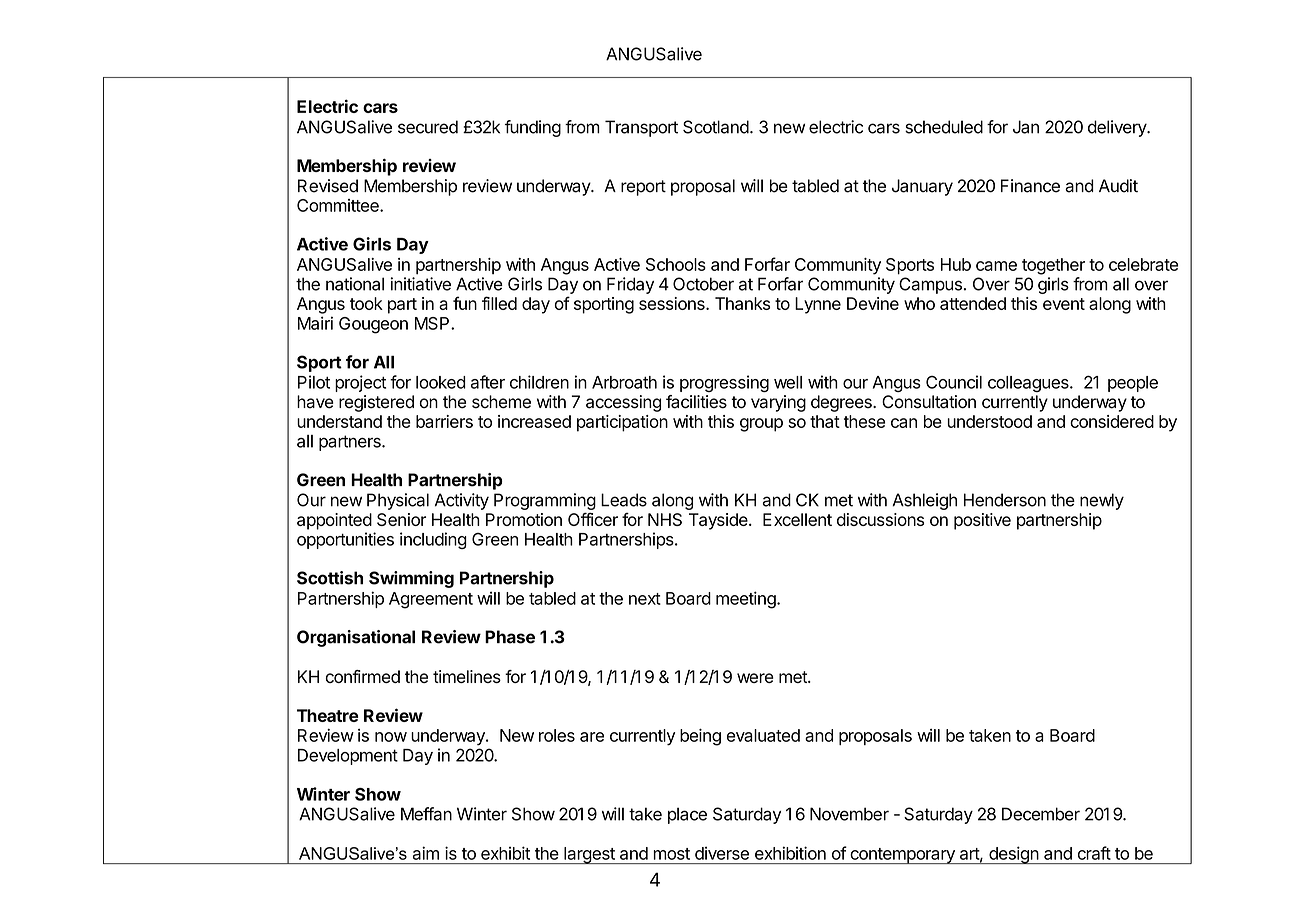 Image resolution: width=1308 pixels, height=924 pixels. Describe the element at coordinates (1005, 500) in the document. I see `Henderson` at that location.
